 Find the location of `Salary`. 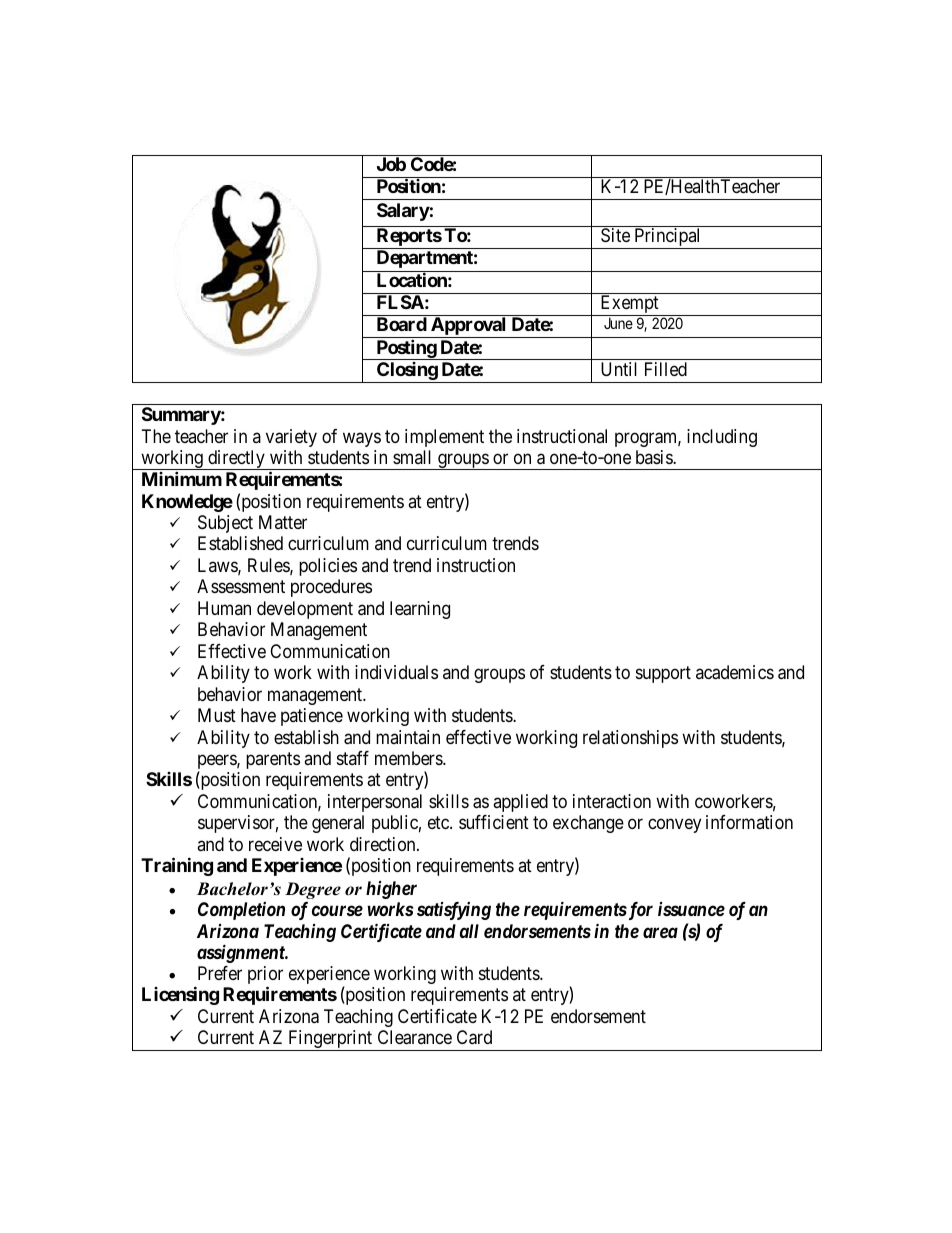

Salary is located at coordinates (403, 212).
